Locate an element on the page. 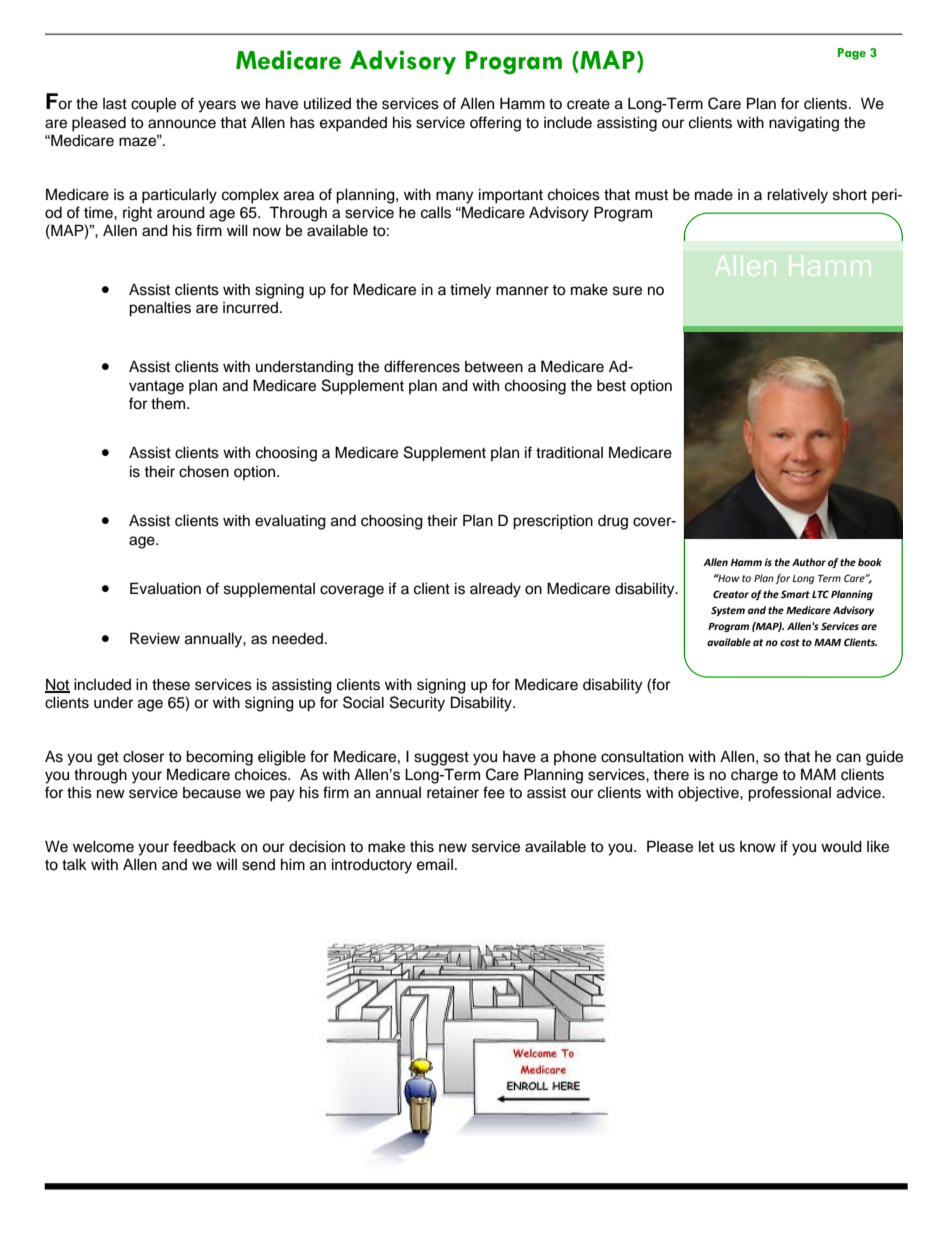 Image resolution: width=952 pixels, height=1233 pixels. couple is located at coordinates (153, 105).
